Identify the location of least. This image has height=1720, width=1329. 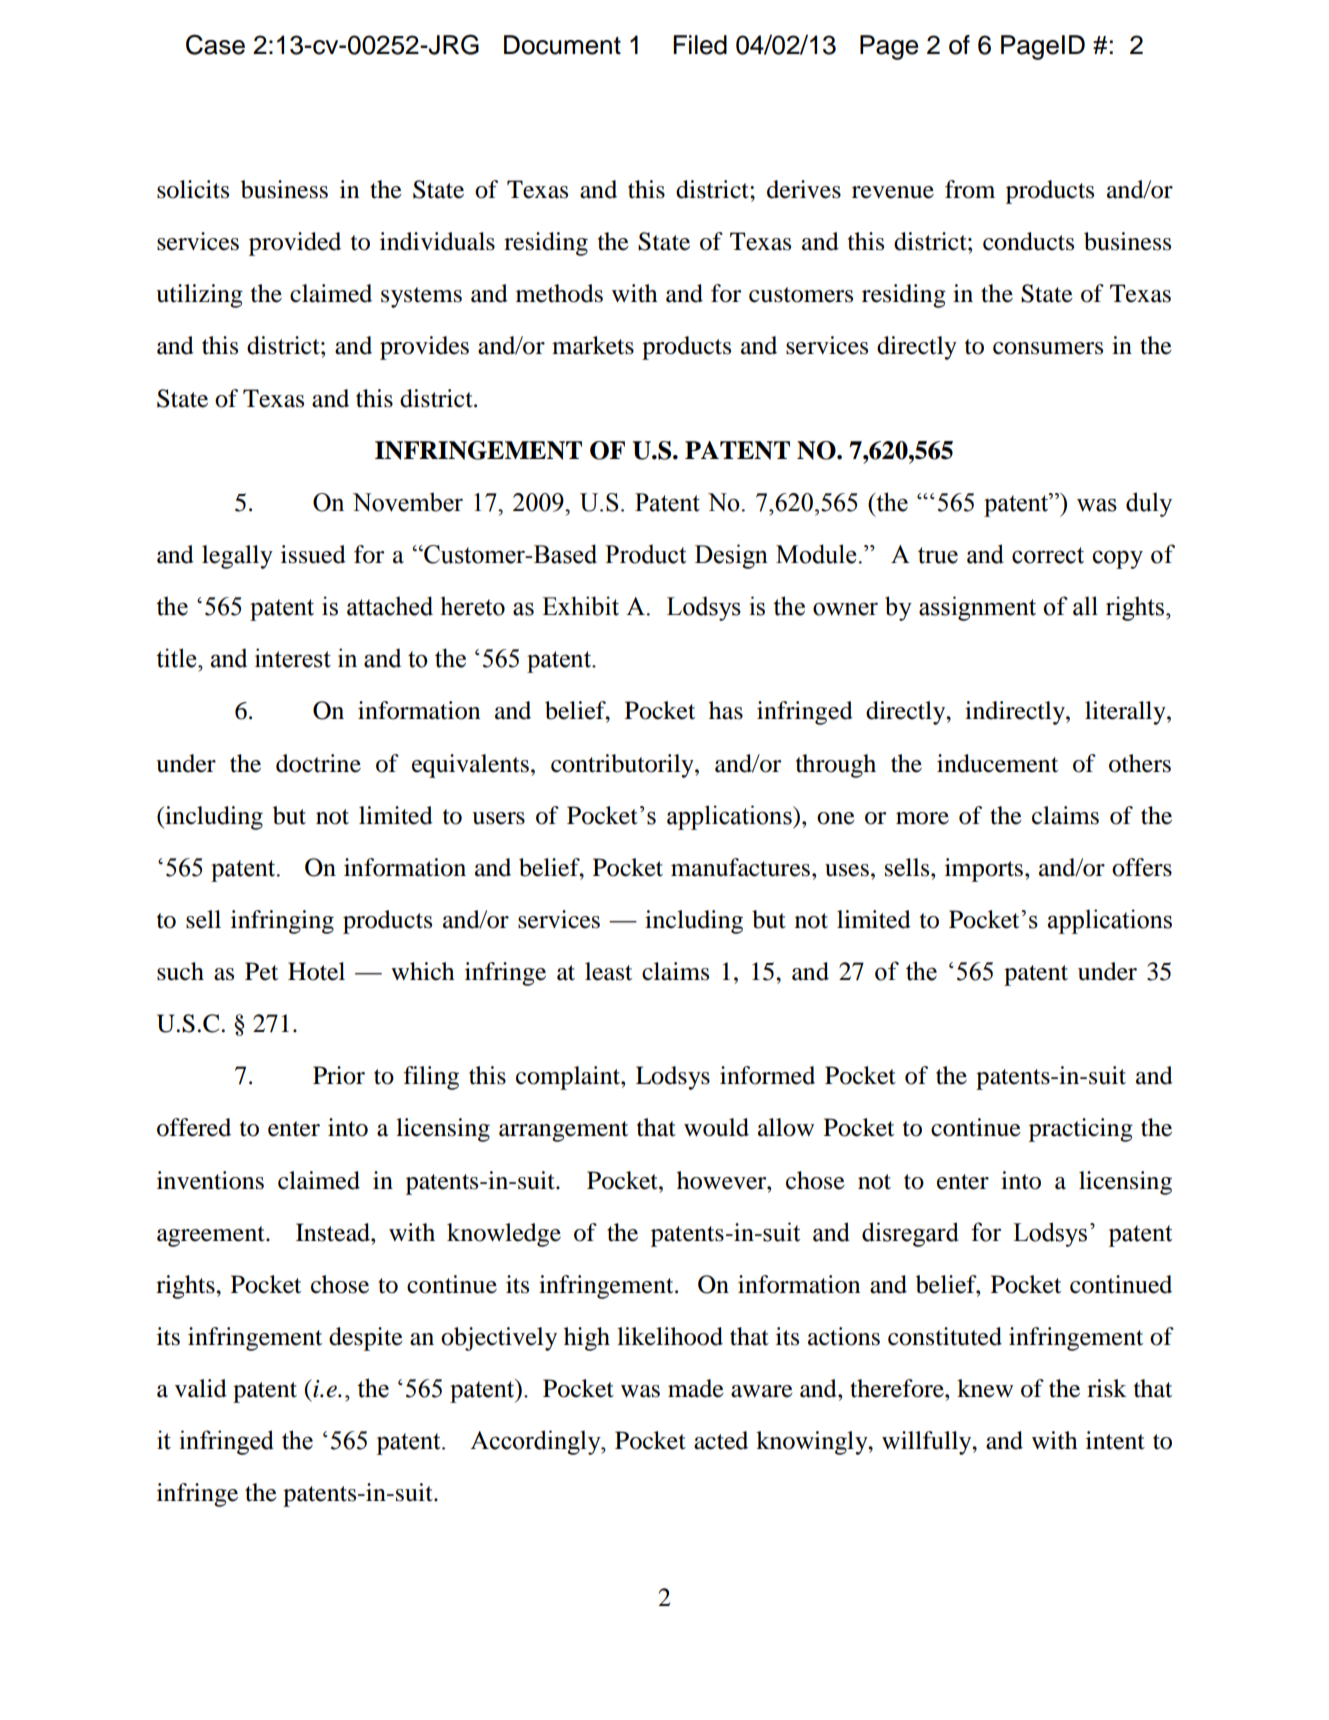
(608, 971).
